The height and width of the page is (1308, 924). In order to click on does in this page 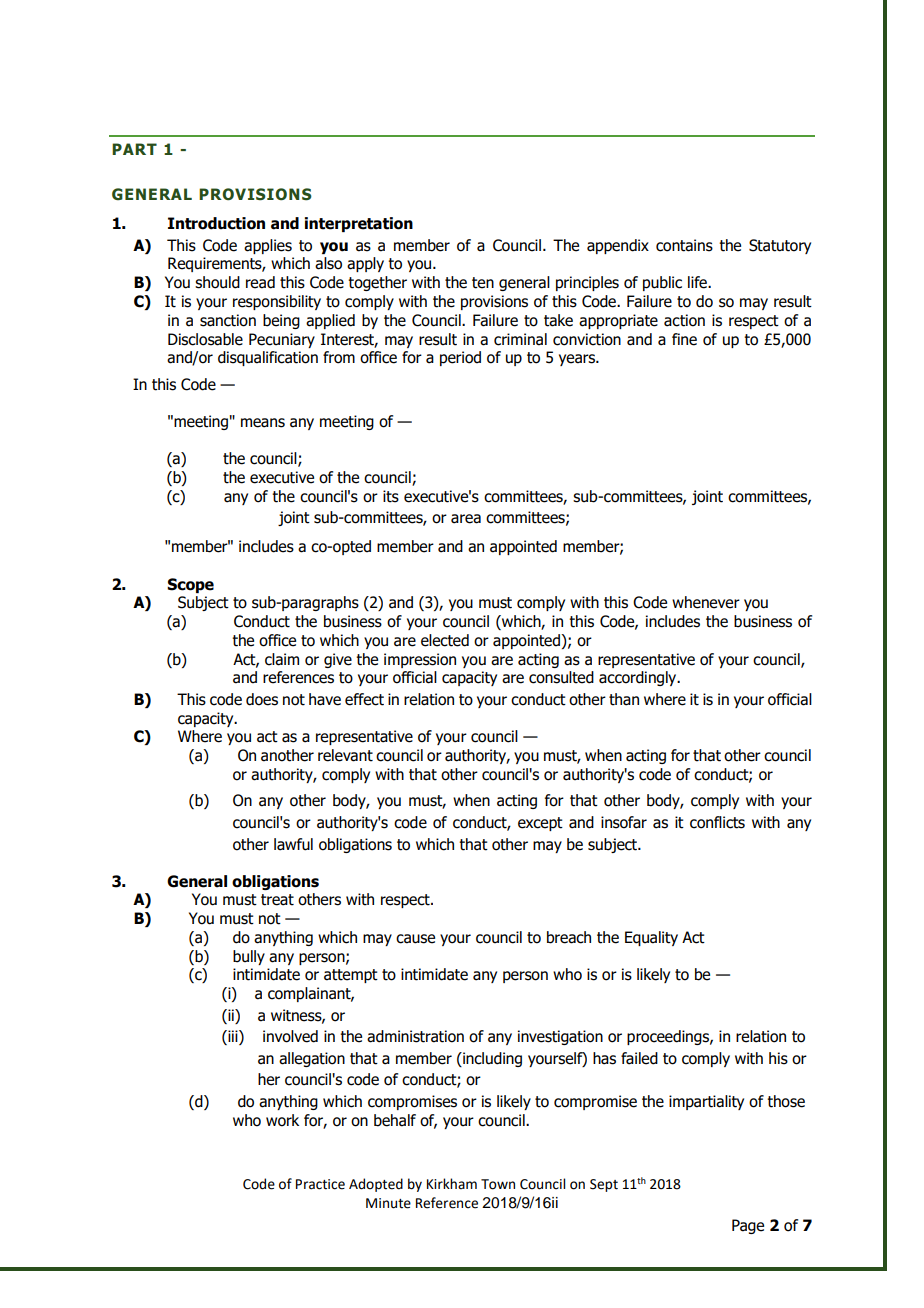, I will do `click(262, 699)`.
